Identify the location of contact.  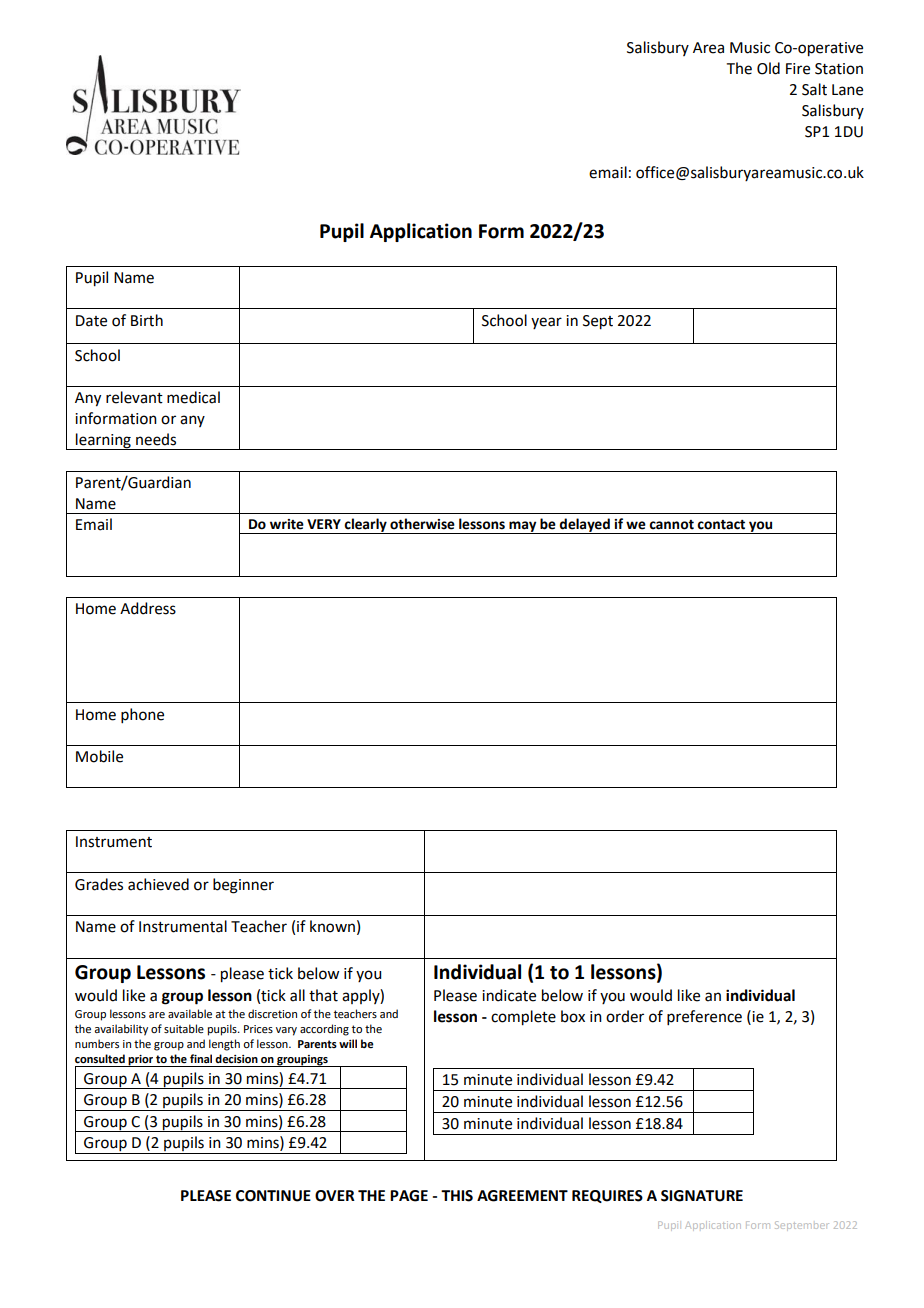
(721, 525).
